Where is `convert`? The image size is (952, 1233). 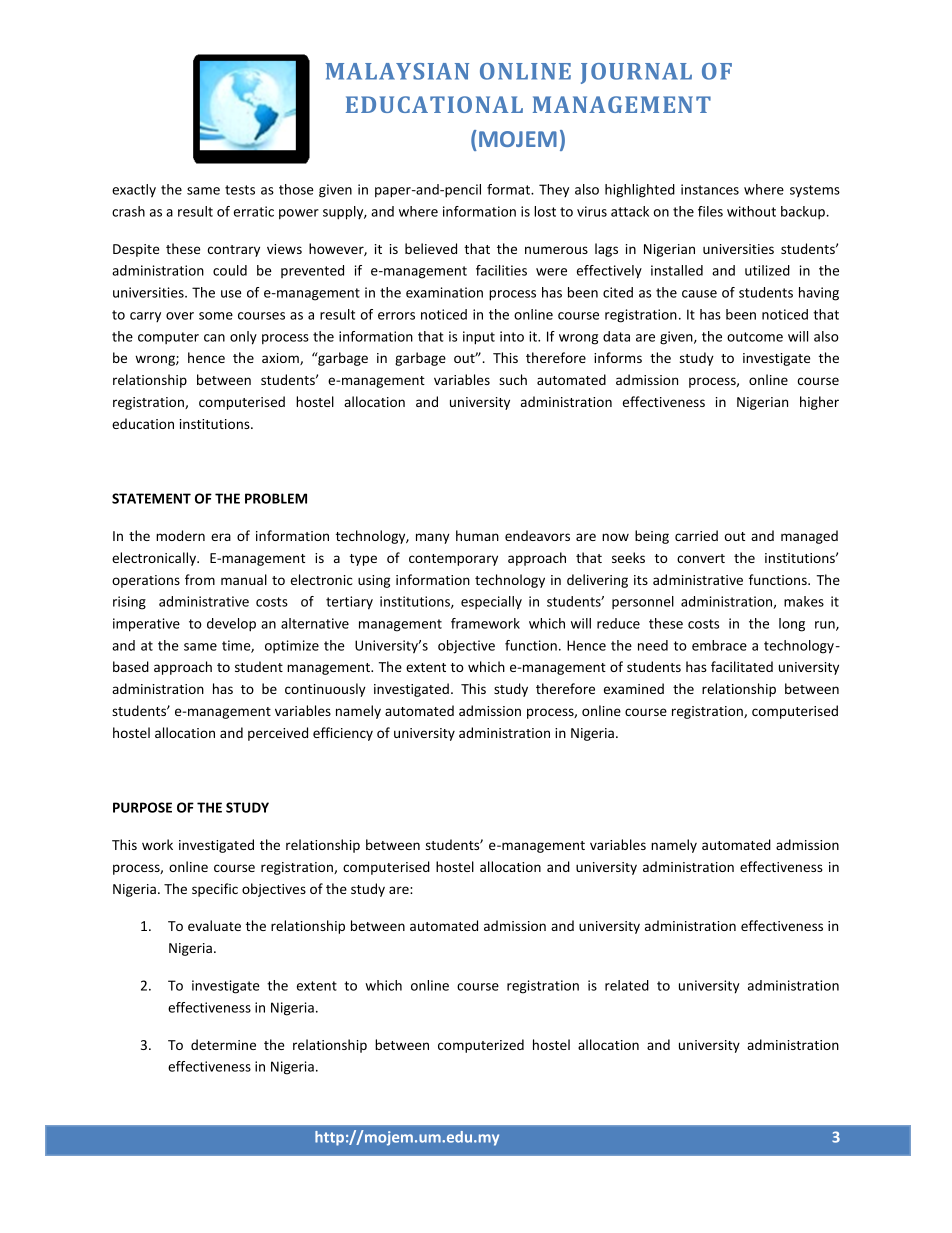
convert is located at coordinates (701, 558).
